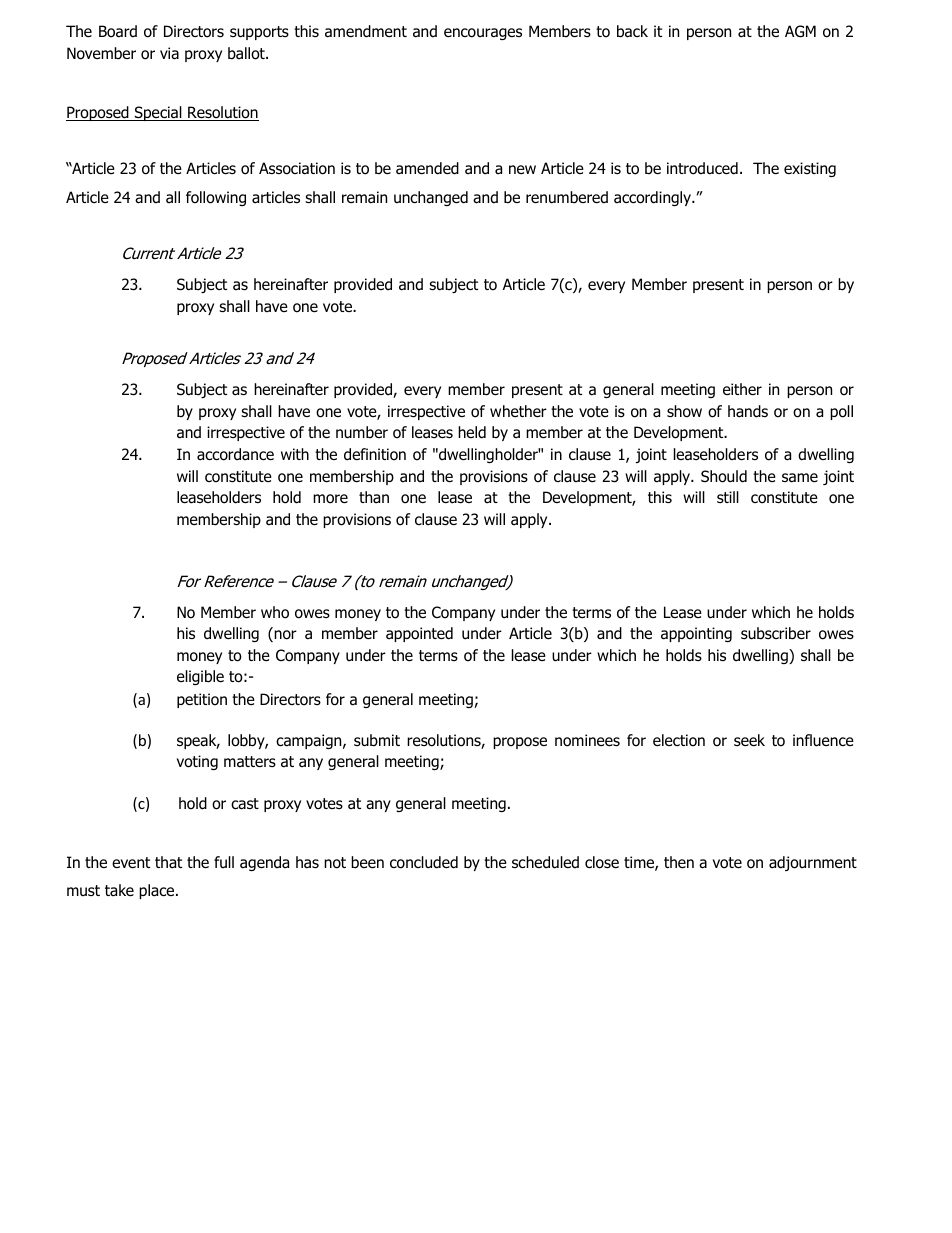  I want to click on either, so click(742, 389).
